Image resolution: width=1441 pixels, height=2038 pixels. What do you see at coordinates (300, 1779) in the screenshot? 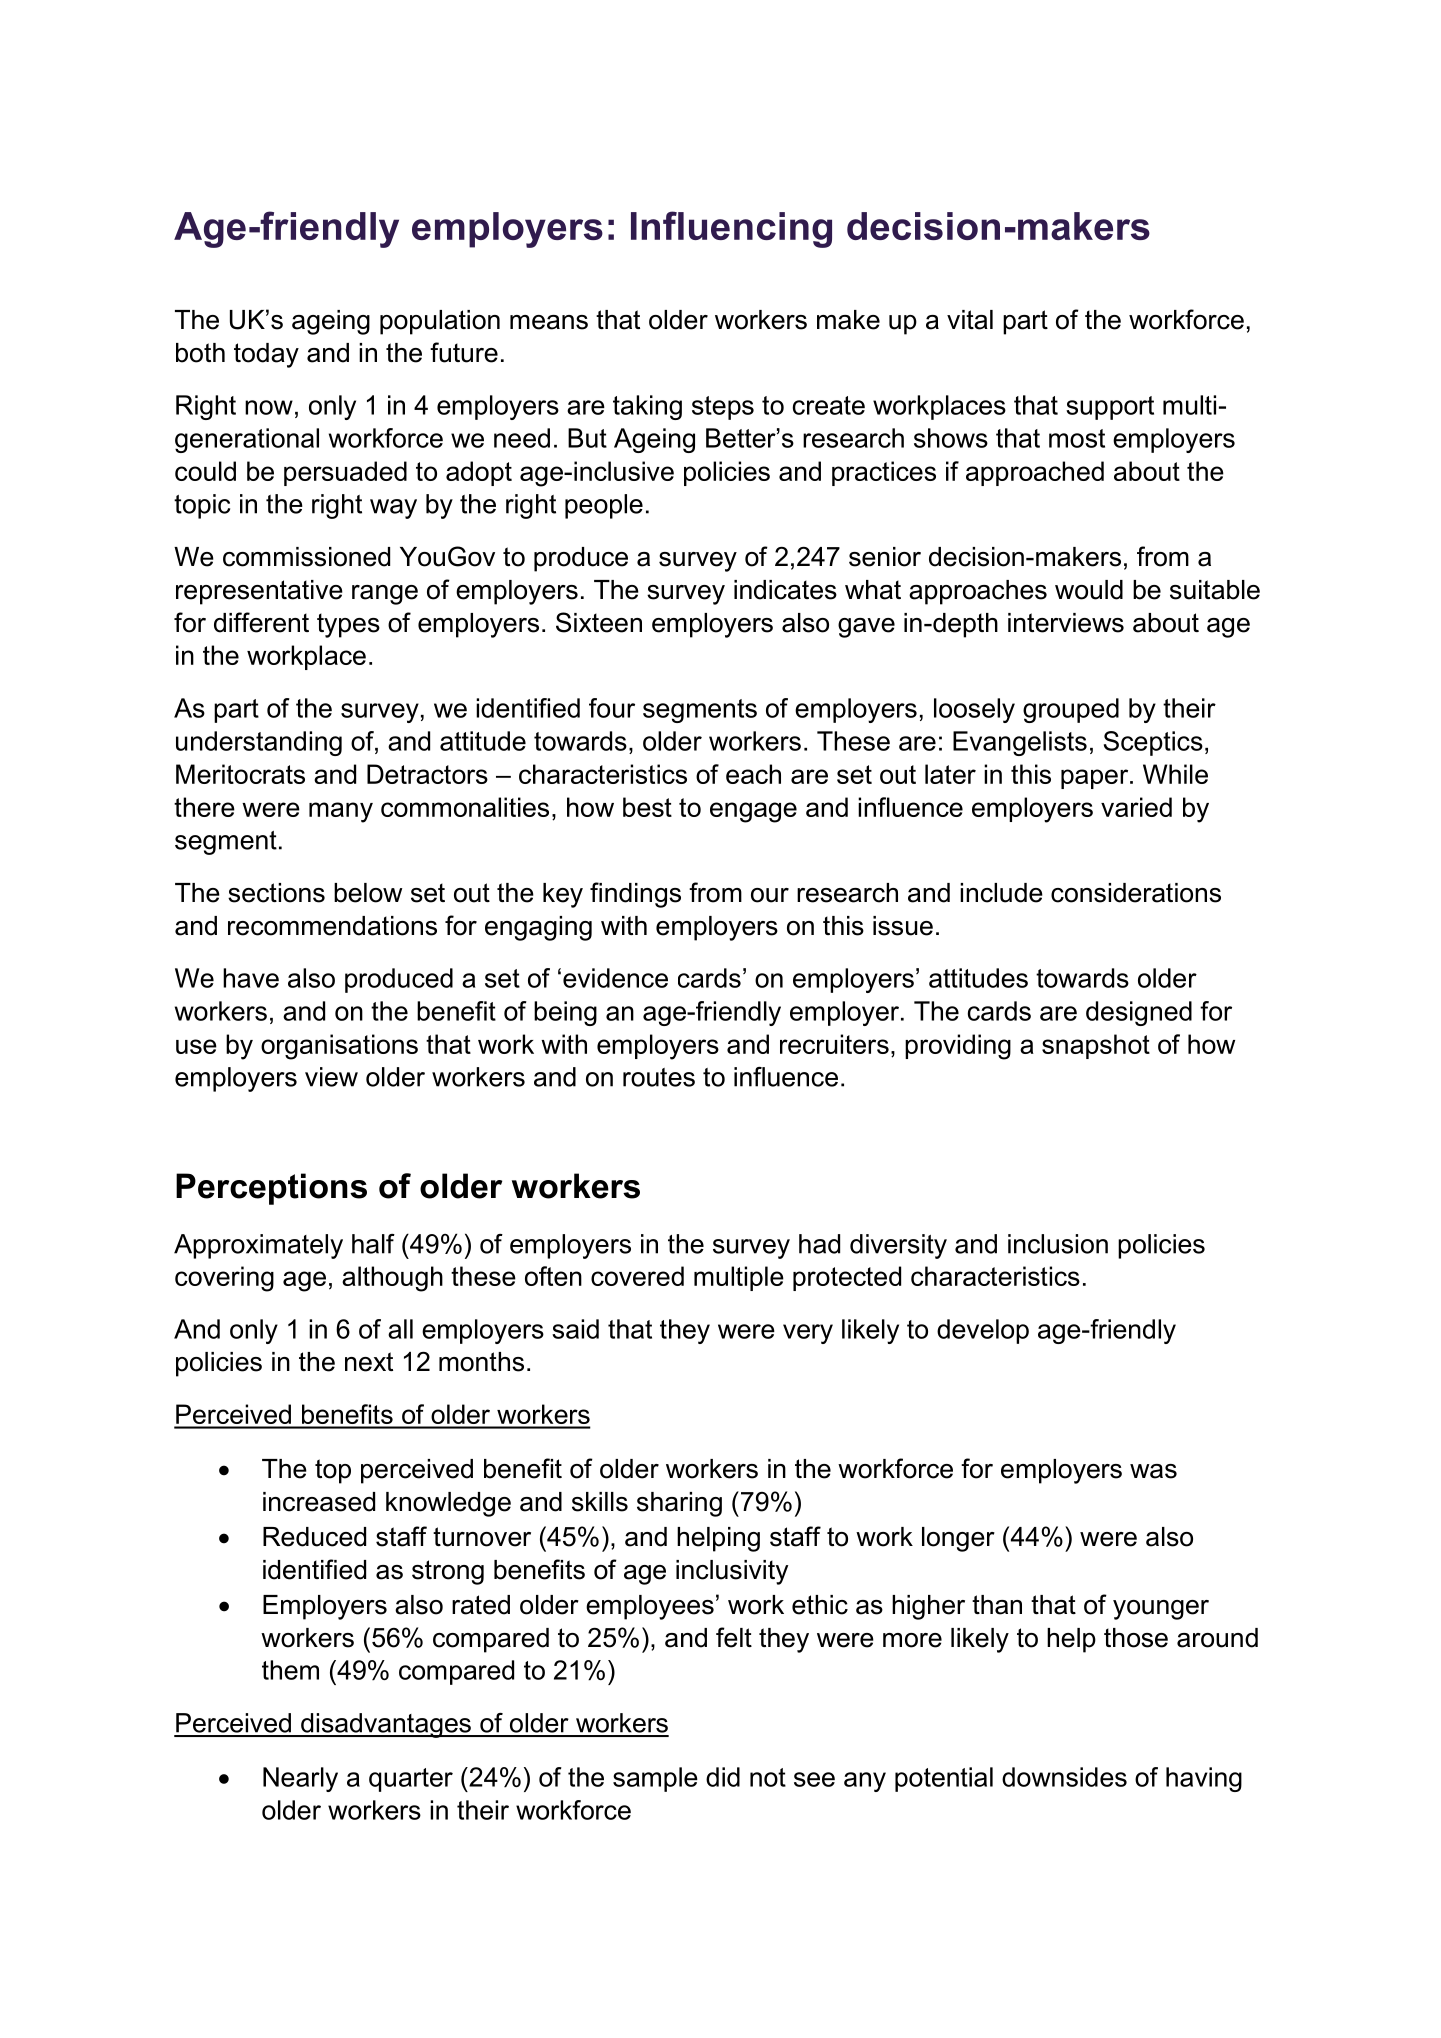
I see `Nearly` at bounding box center [300, 1779].
